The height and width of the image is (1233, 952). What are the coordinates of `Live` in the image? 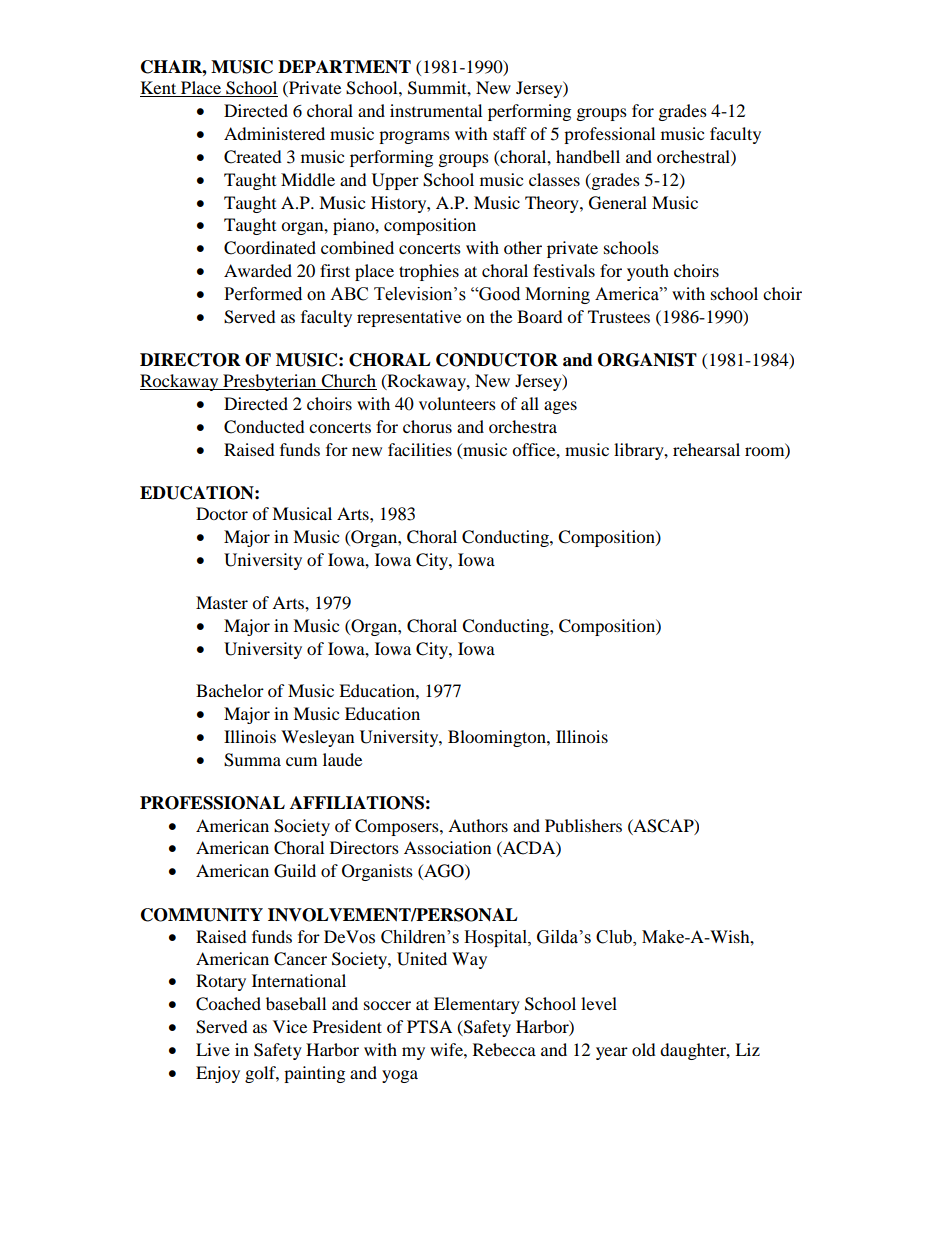 It's located at (213, 1049).
